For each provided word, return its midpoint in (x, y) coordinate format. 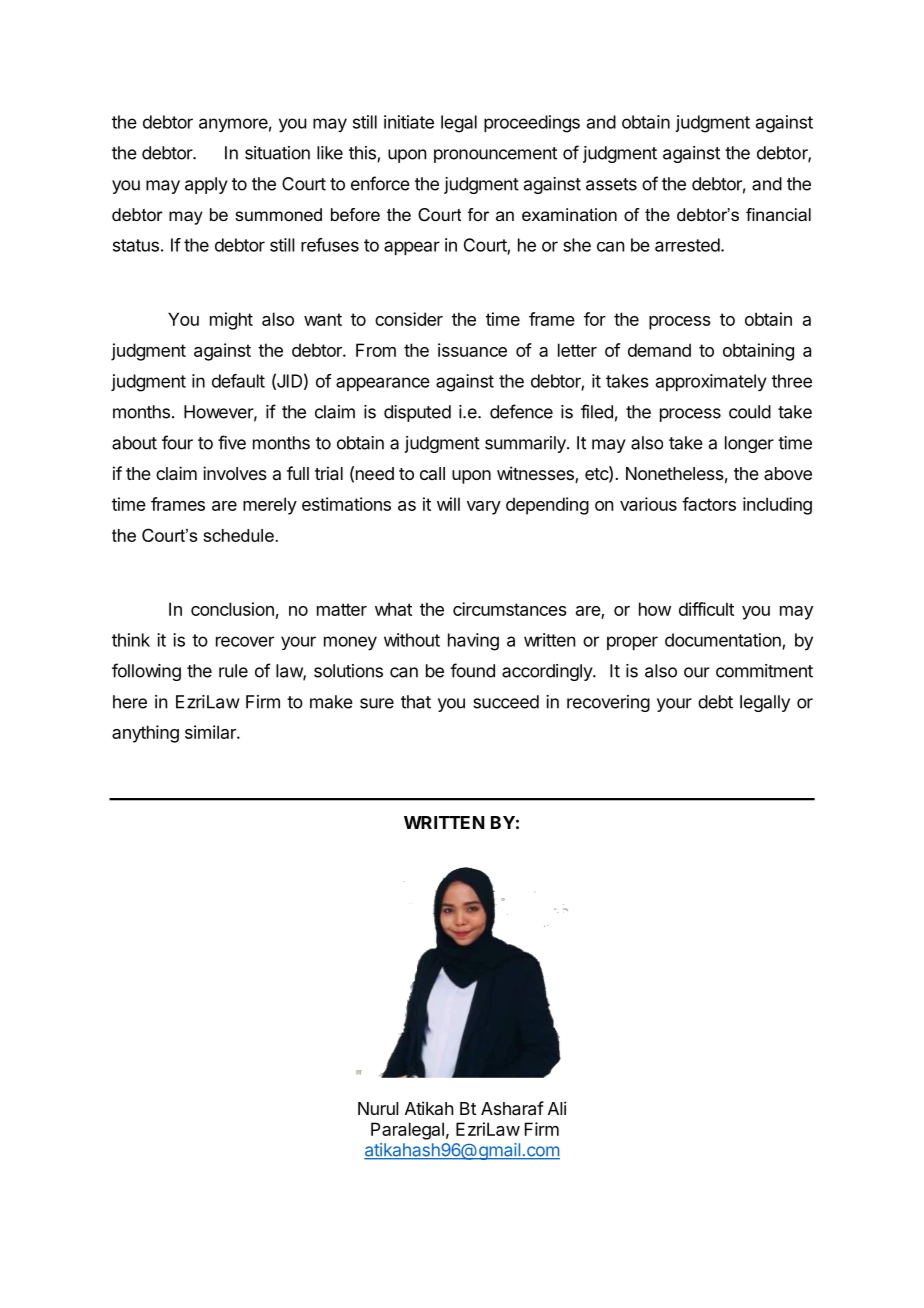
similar (211, 732)
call (432, 473)
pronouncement (495, 155)
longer (749, 444)
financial (778, 214)
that (416, 702)
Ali (557, 1108)
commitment (764, 671)
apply (206, 185)
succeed (506, 702)
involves (235, 473)
